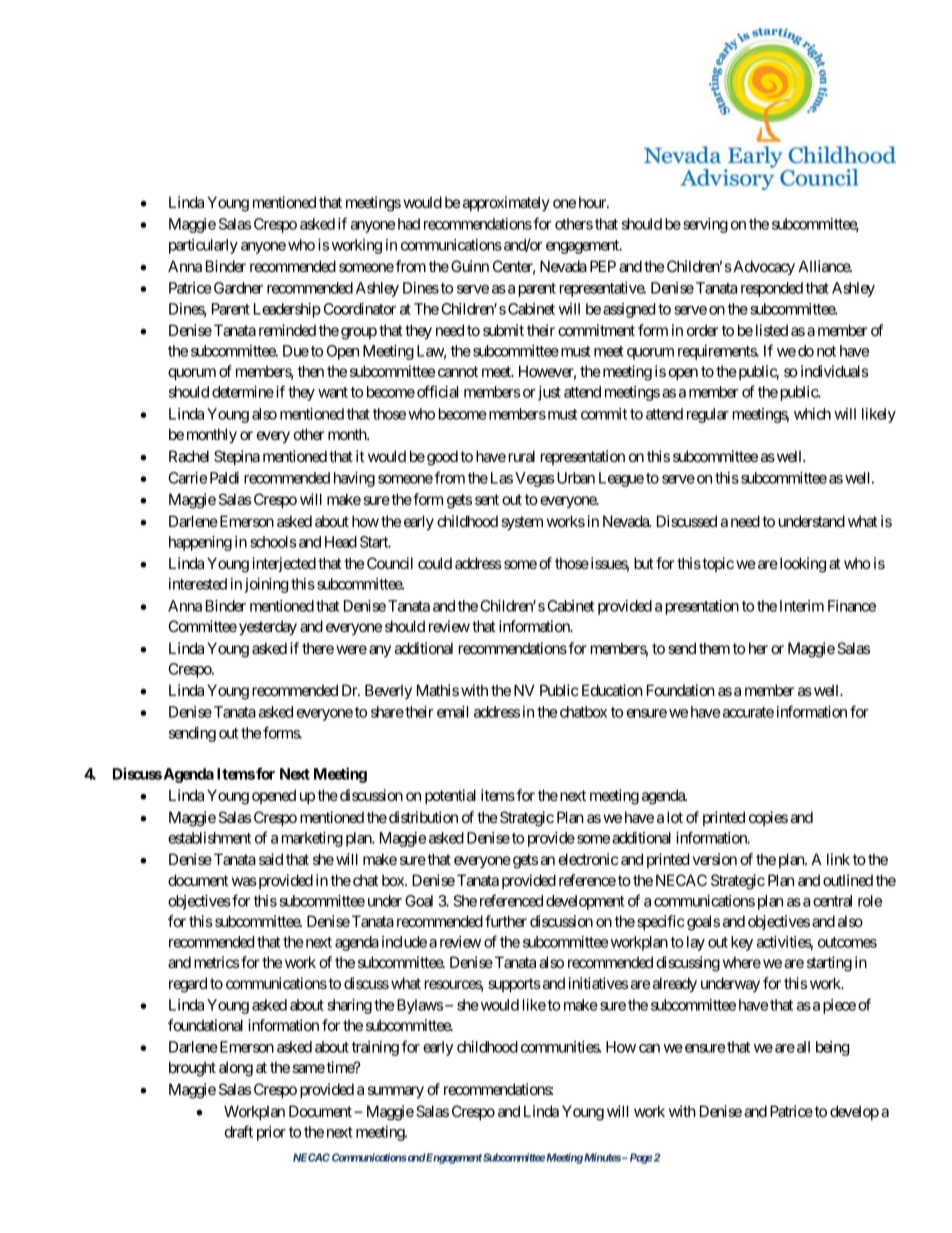 Image resolution: width=952 pixels, height=1233 pixels. Describe the element at coordinates (763, 268) in the page. I see `Advocacy` at that location.
